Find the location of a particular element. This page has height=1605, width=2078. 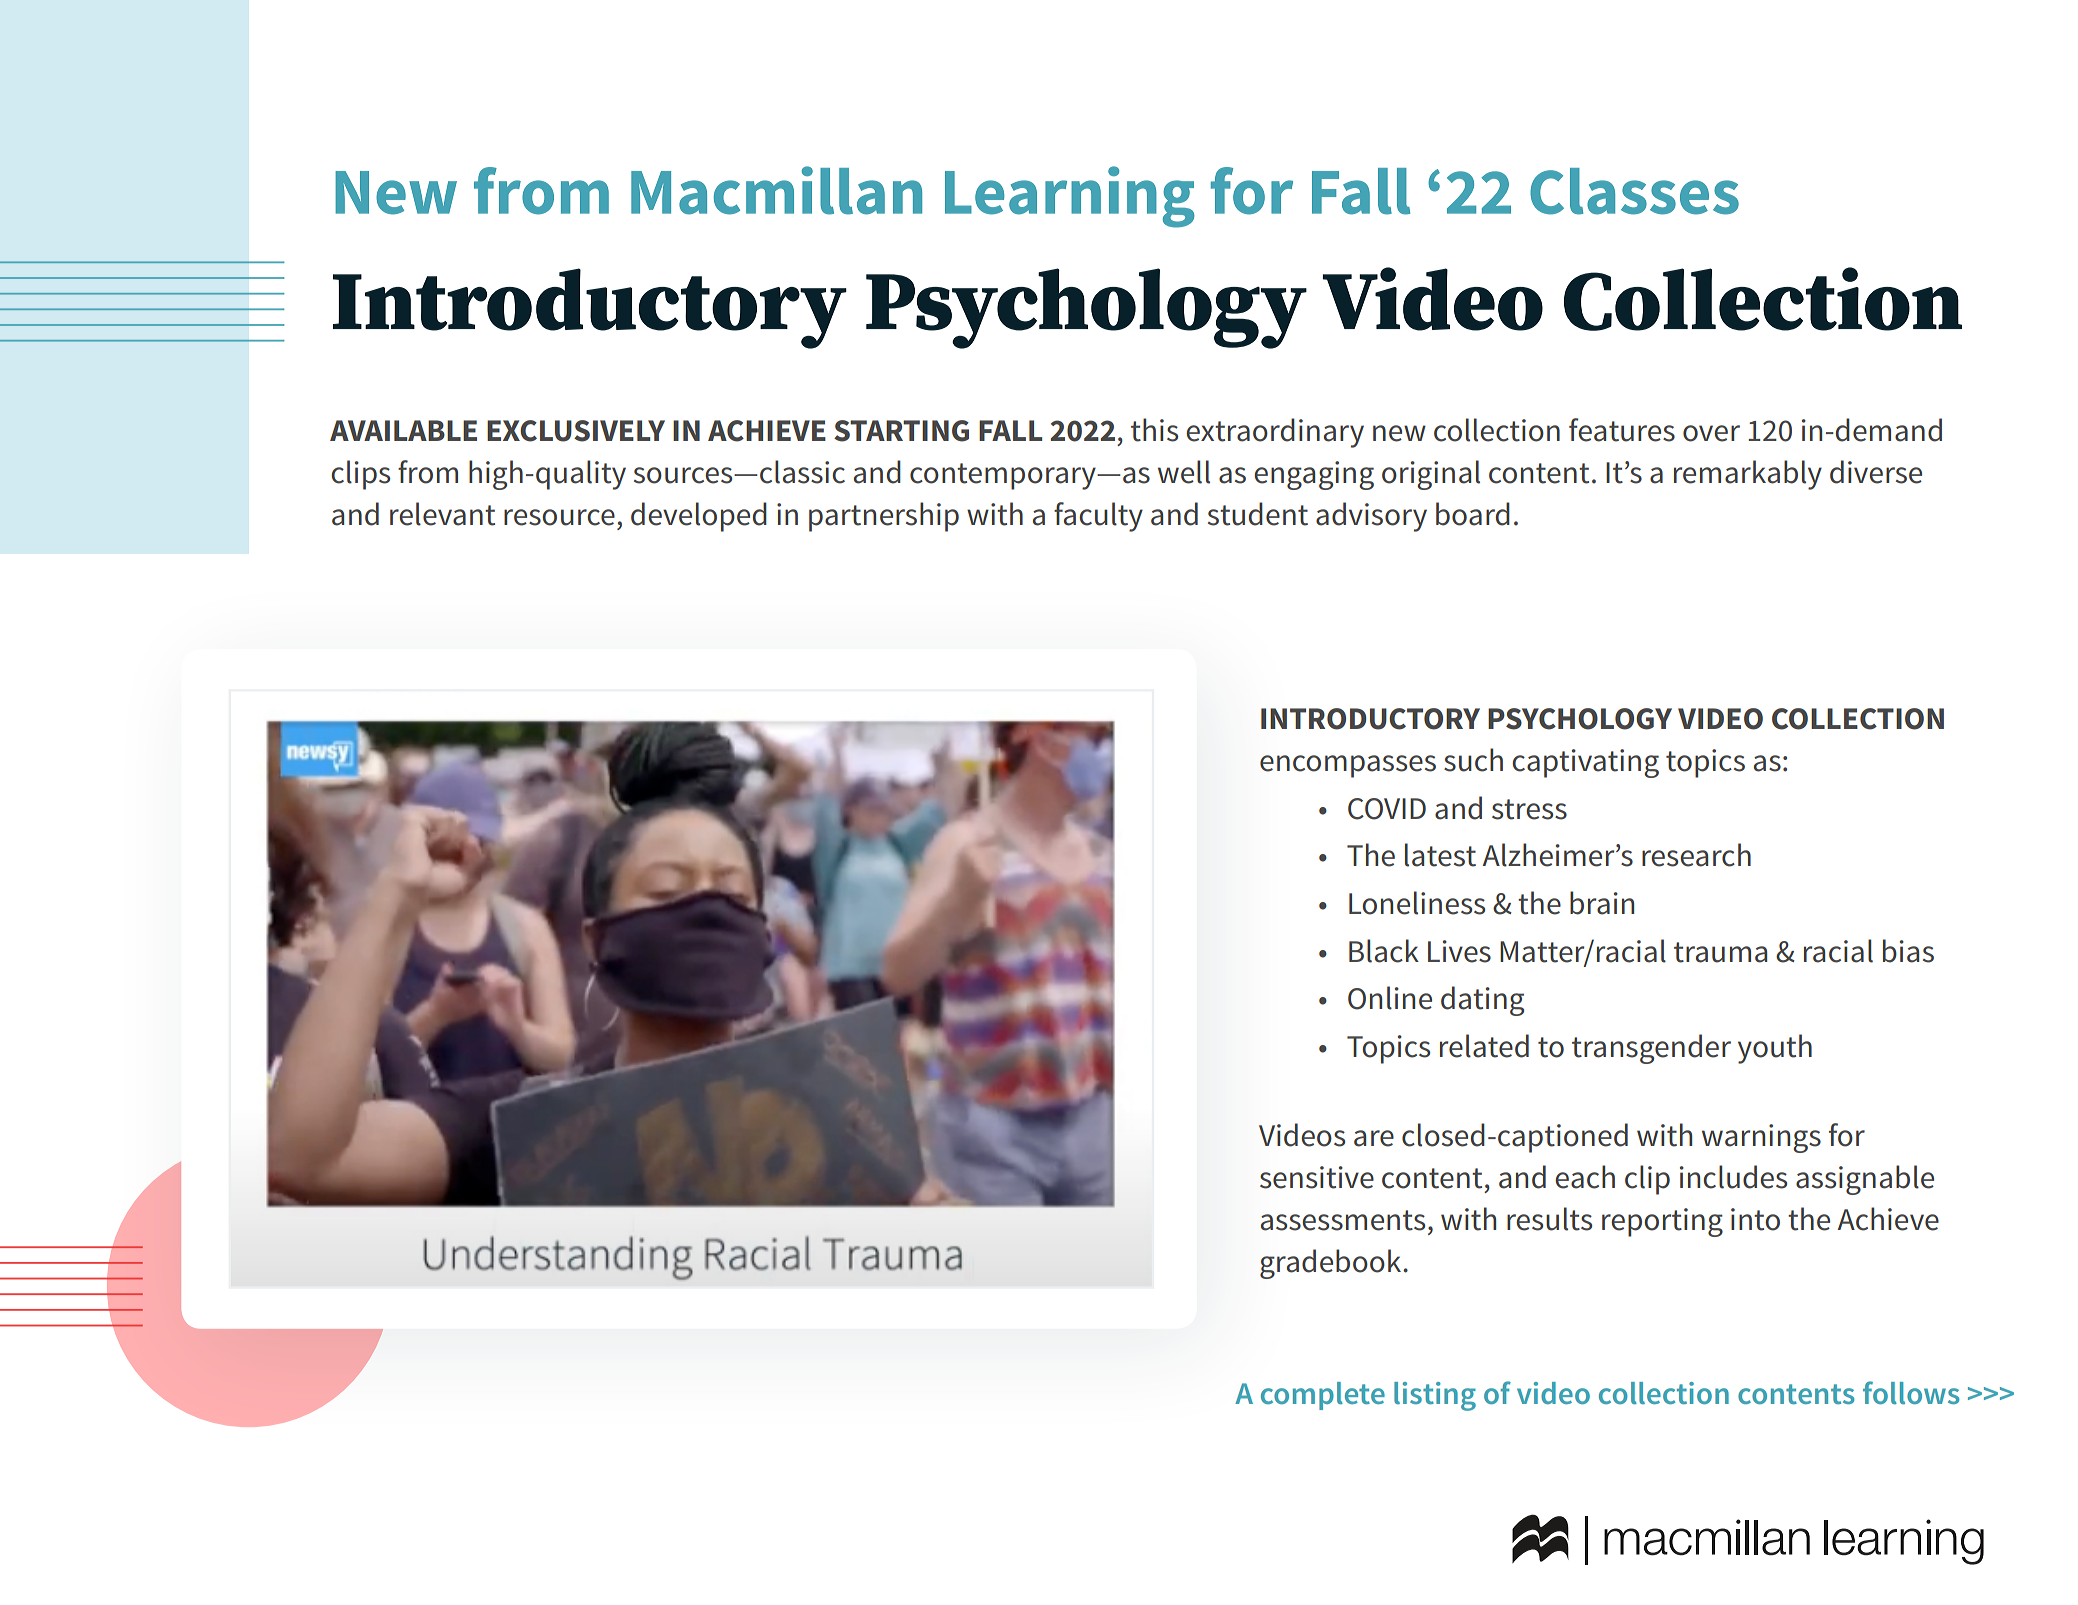

encompasses is located at coordinates (1348, 766).
